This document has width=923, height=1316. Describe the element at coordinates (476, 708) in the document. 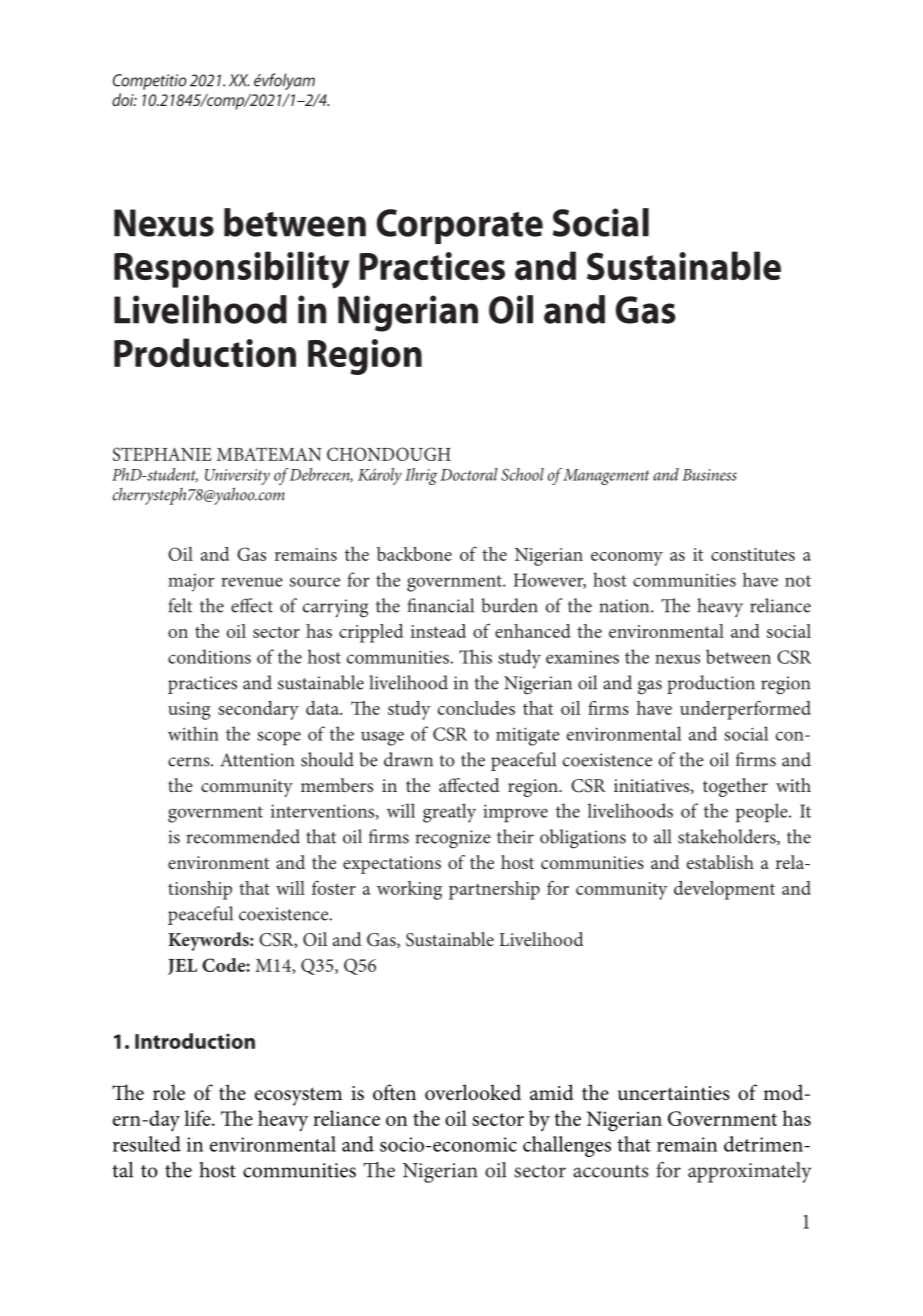

I see `concludes` at that location.
